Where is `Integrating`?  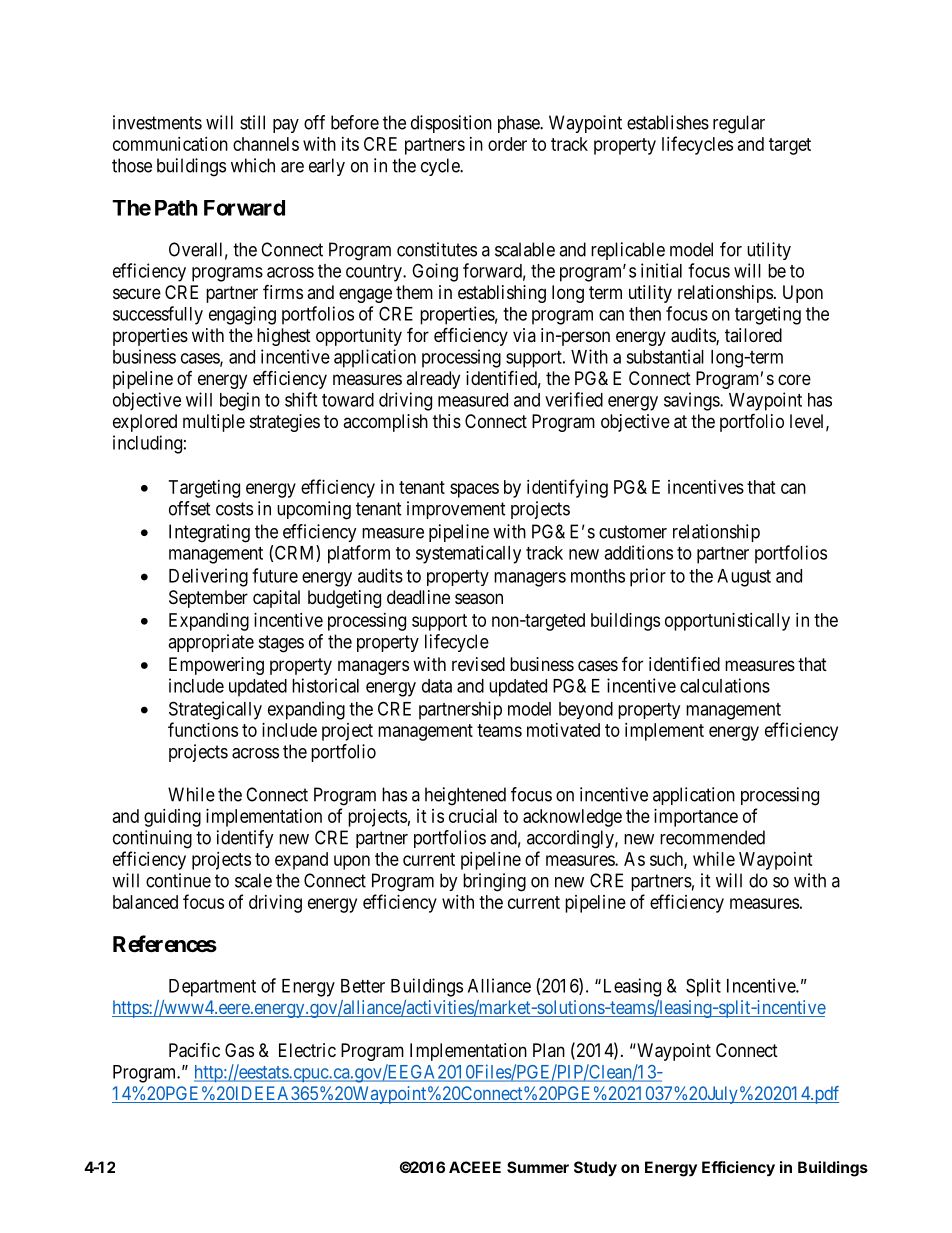
Integrating is located at coordinates (209, 533).
